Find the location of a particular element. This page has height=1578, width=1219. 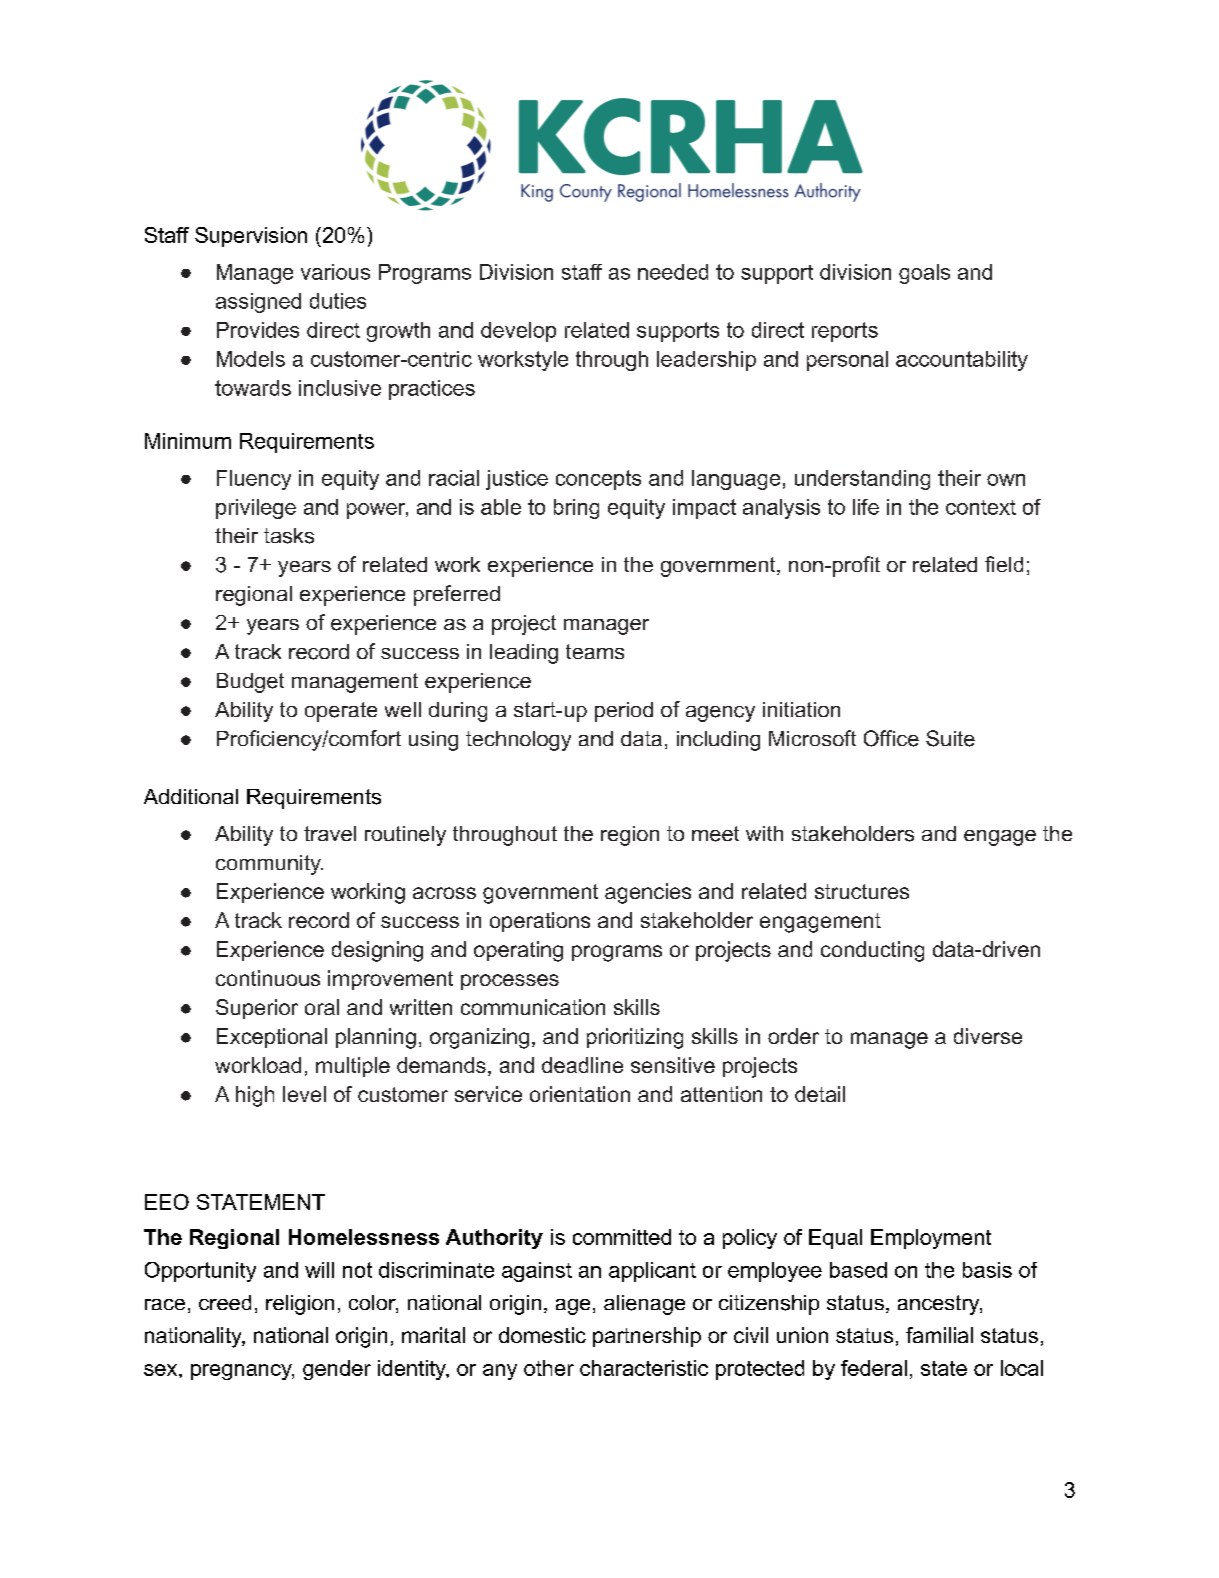

needed is located at coordinates (673, 272).
